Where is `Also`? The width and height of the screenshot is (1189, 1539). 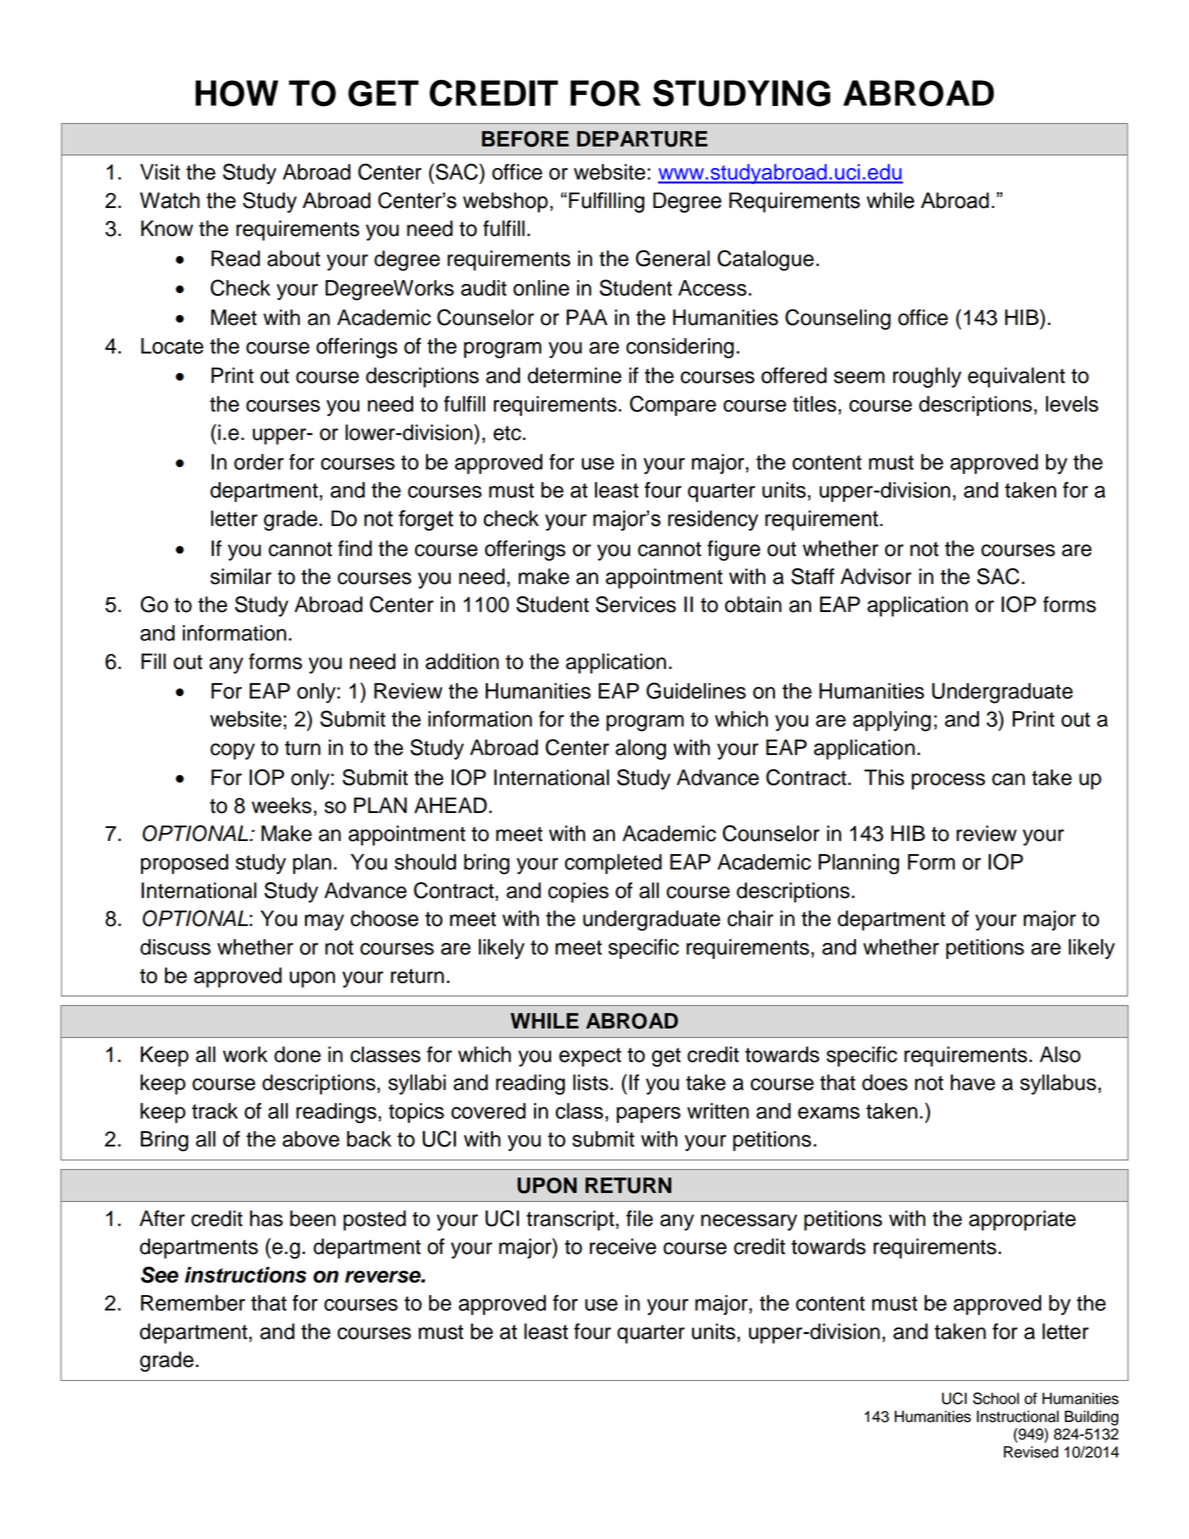
Also is located at coordinates (1060, 1054).
